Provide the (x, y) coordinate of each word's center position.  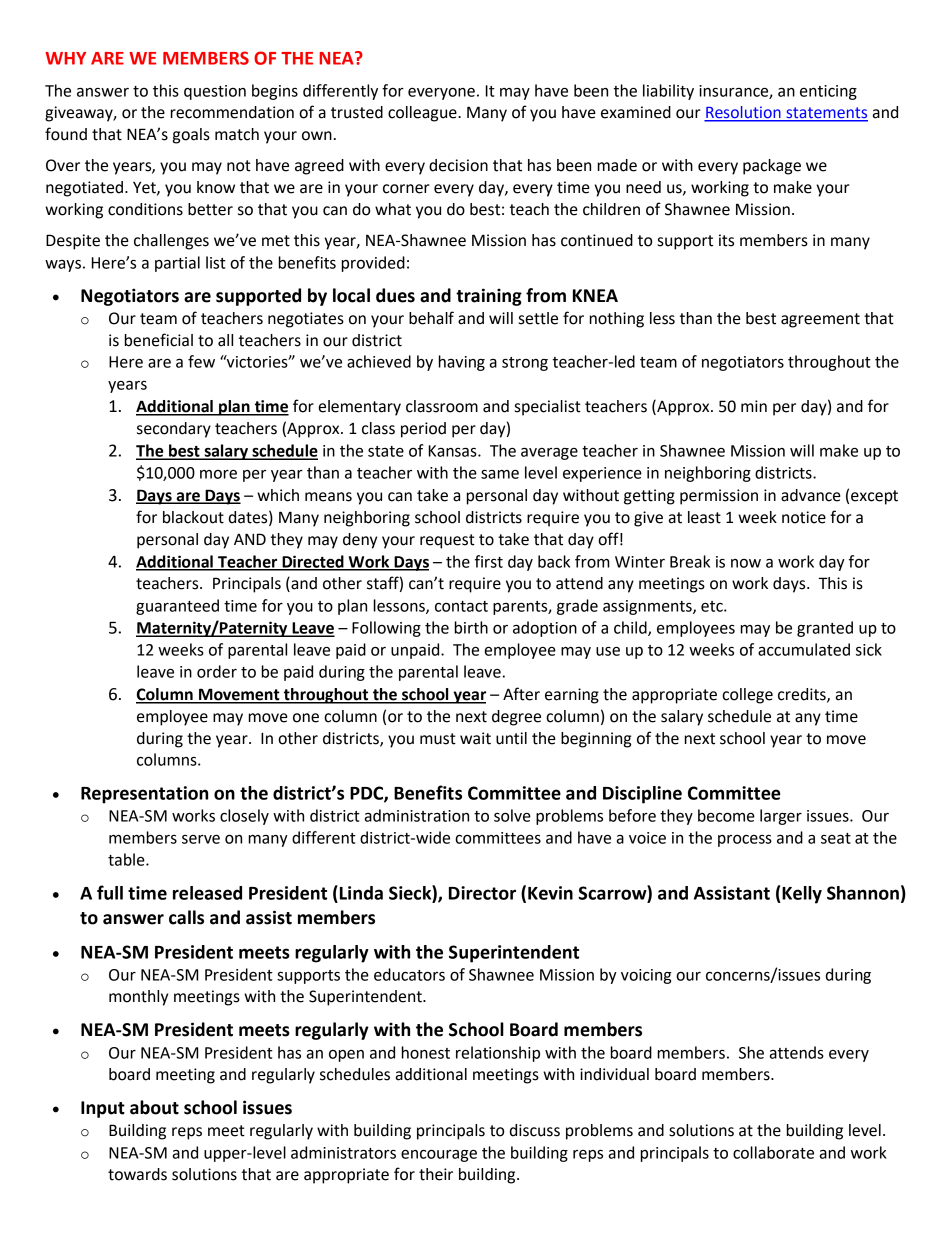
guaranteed (177, 607)
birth (471, 627)
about (154, 1107)
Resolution (743, 113)
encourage (439, 1156)
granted (825, 629)
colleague (423, 114)
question (215, 92)
